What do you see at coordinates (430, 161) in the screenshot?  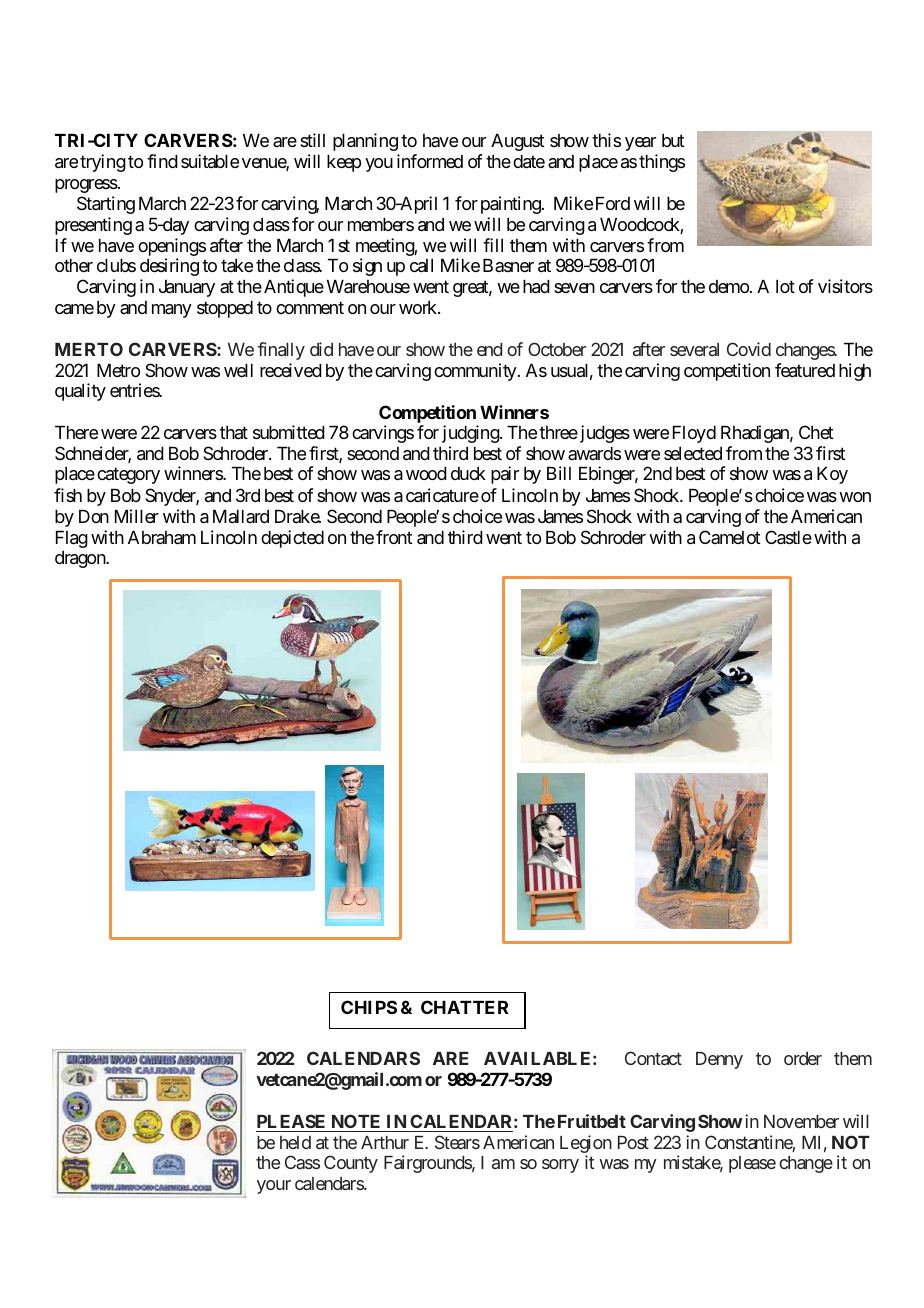 I see `informed` at bounding box center [430, 161].
